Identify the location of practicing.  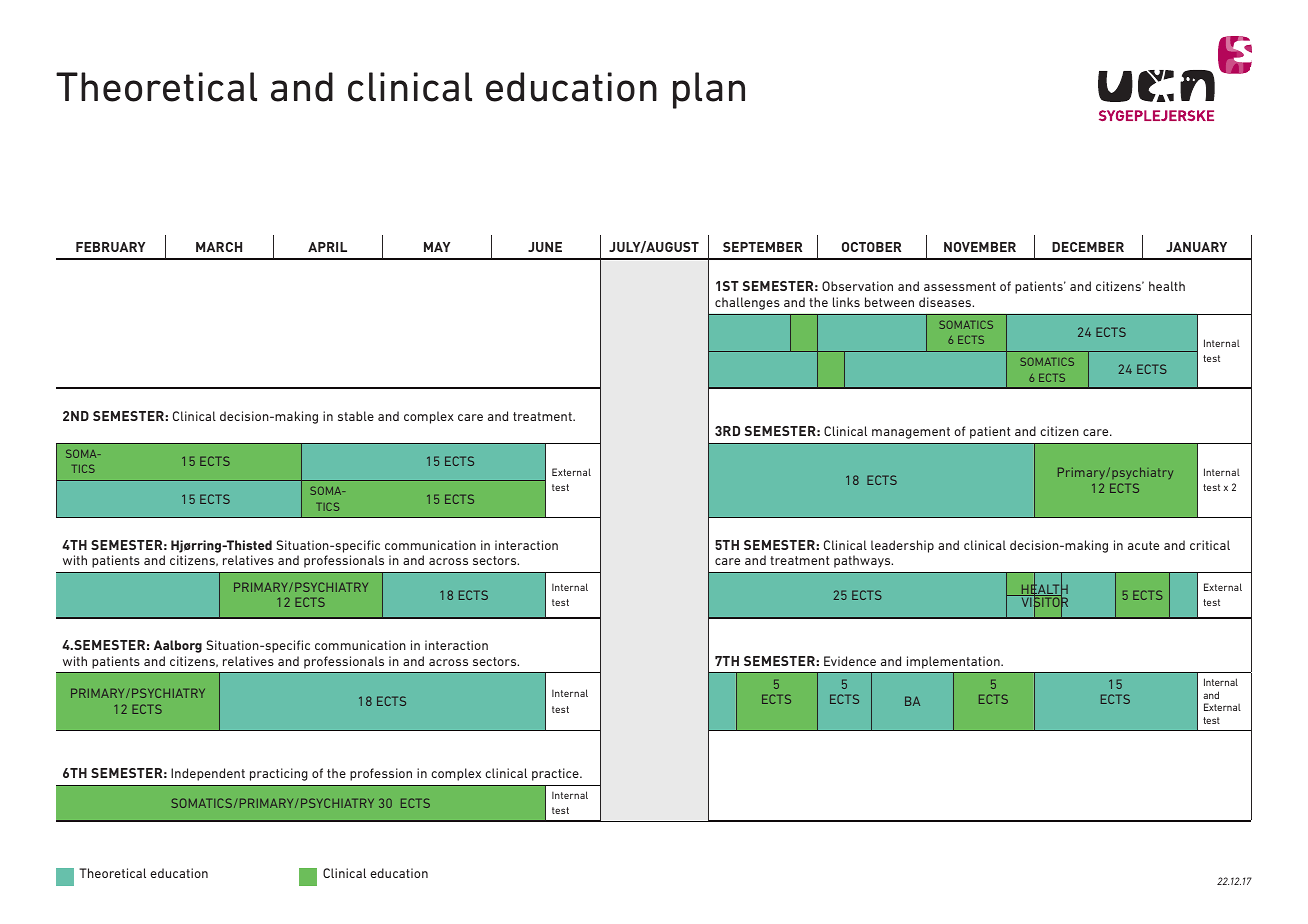
(279, 774).
